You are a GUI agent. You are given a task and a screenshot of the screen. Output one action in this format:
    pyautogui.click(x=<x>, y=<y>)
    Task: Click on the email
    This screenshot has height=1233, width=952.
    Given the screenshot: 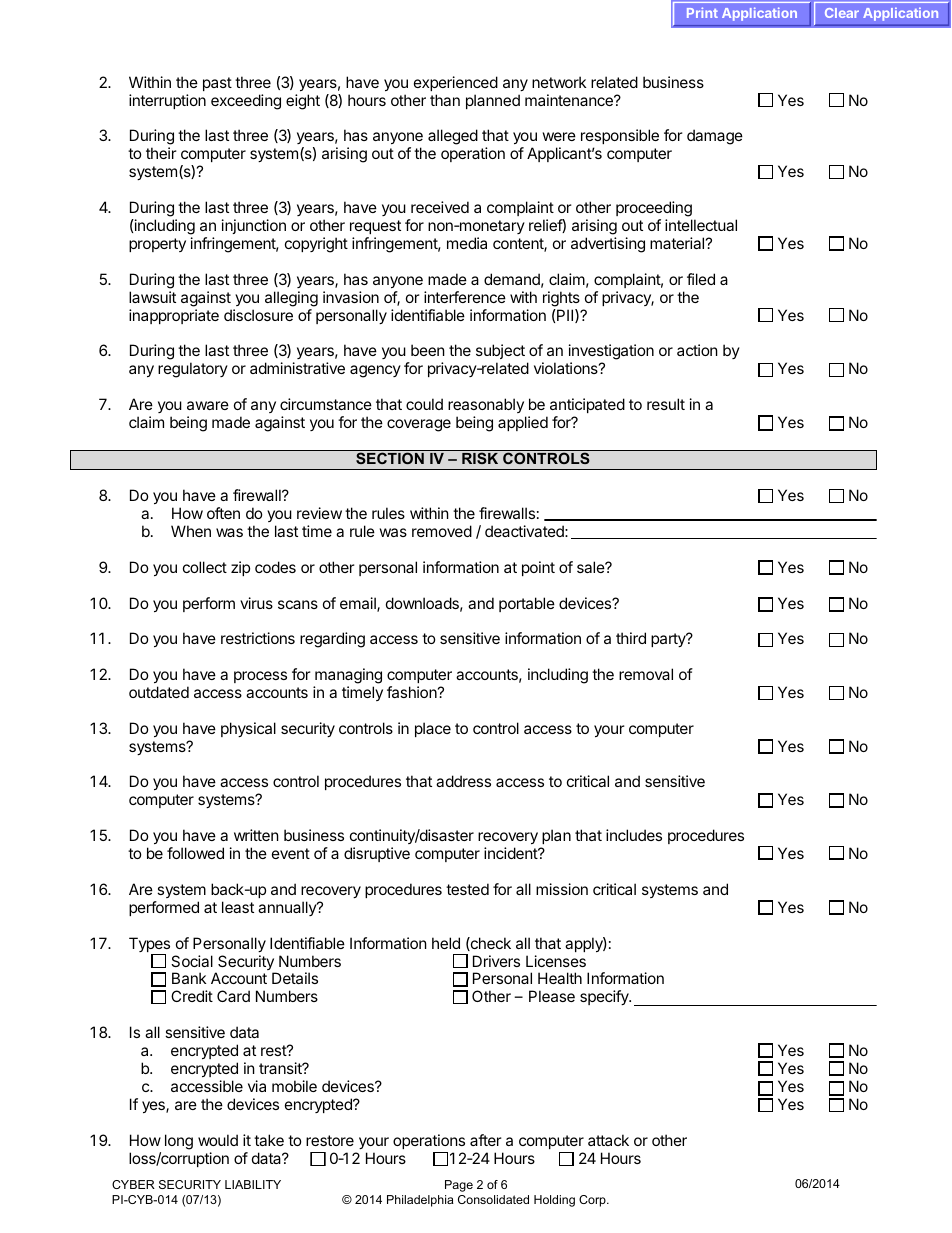 What is the action you would take?
    pyautogui.click(x=359, y=604)
